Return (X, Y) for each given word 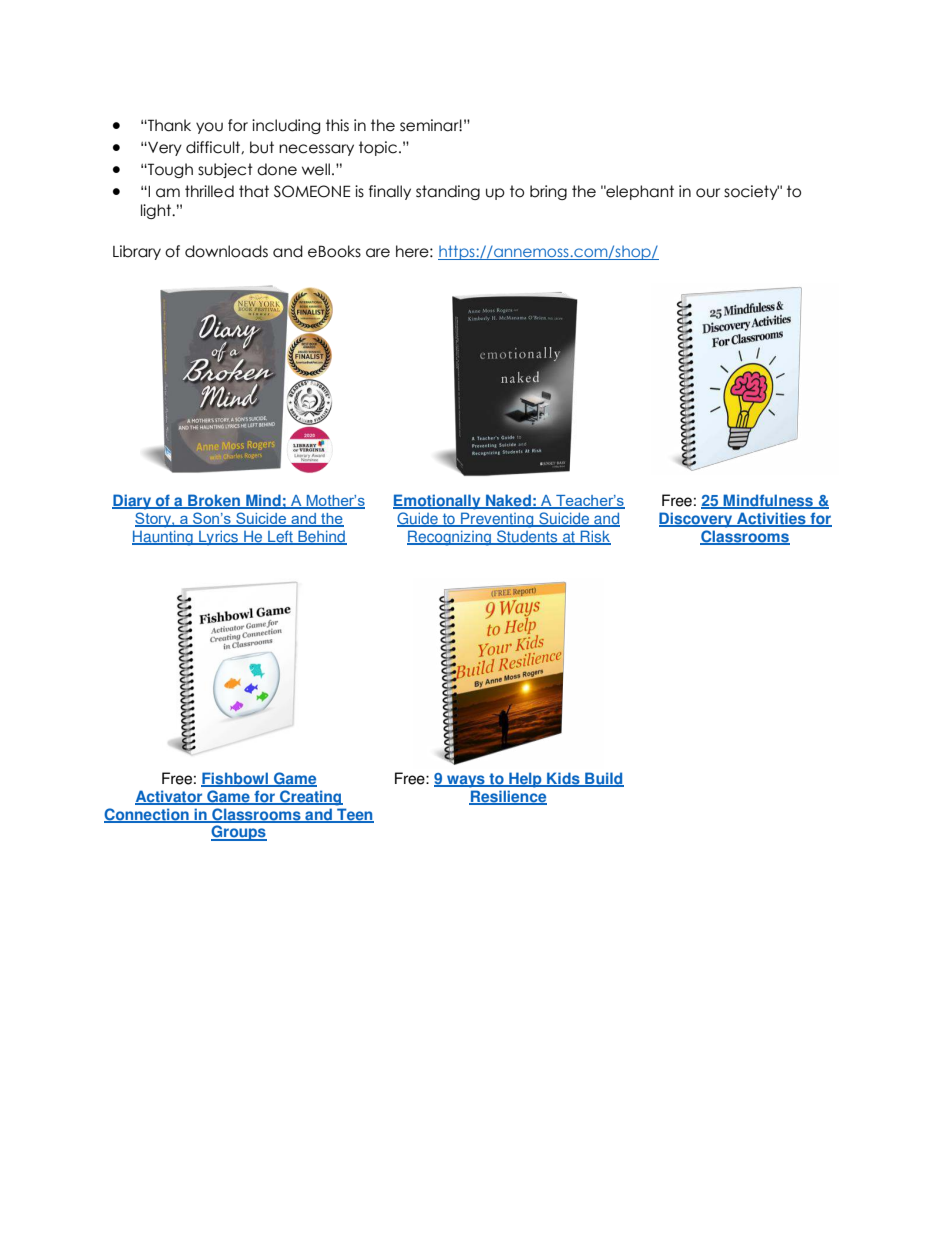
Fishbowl (236, 779)
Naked (508, 501)
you (209, 128)
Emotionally (438, 502)
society (751, 192)
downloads (226, 251)
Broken (214, 501)
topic (378, 148)
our (708, 193)
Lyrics (219, 538)
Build (603, 779)
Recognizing (450, 538)
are (378, 253)
